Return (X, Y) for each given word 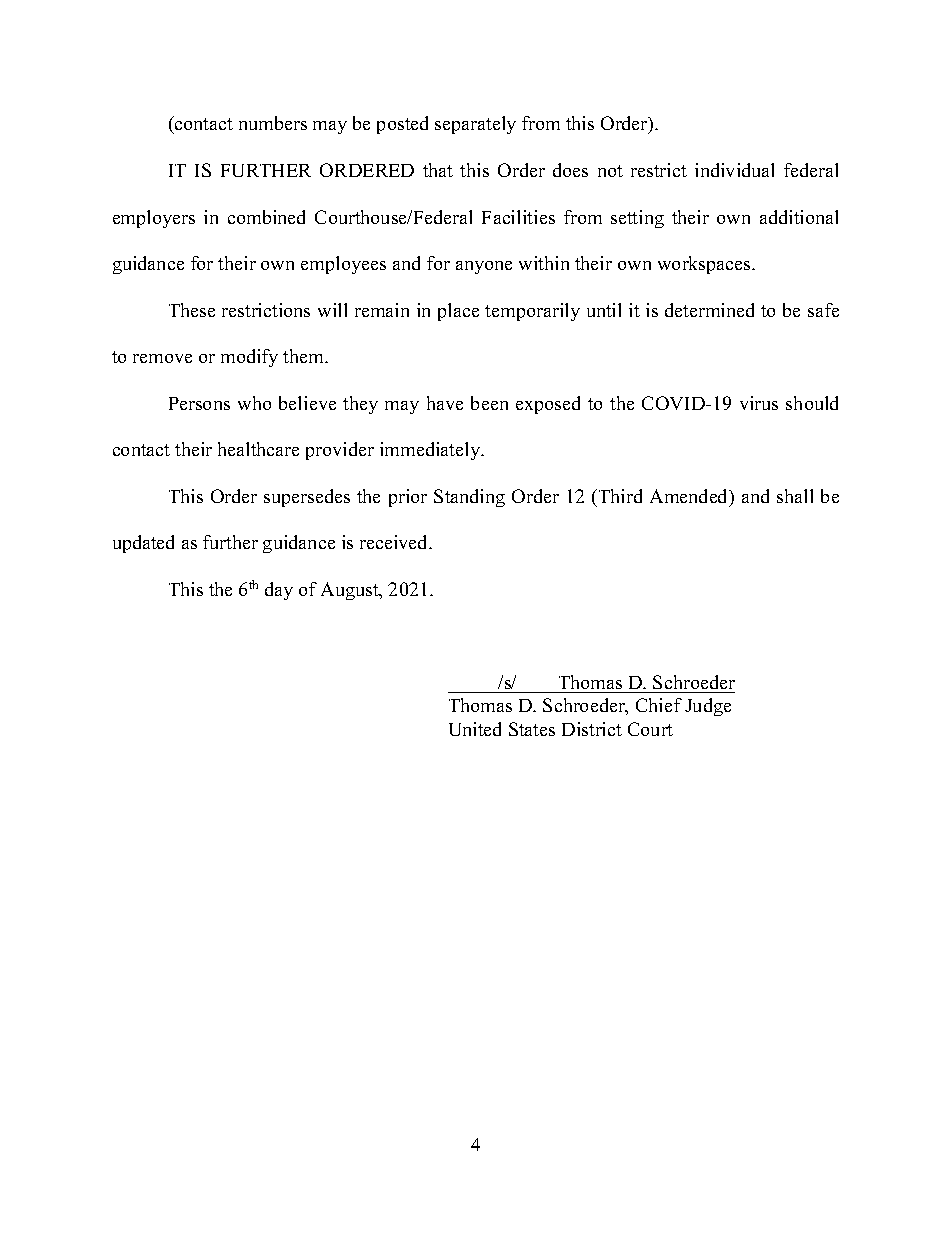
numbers (273, 123)
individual (734, 170)
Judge (708, 707)
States (532, 729)
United (475, 729)
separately (475, 125)
